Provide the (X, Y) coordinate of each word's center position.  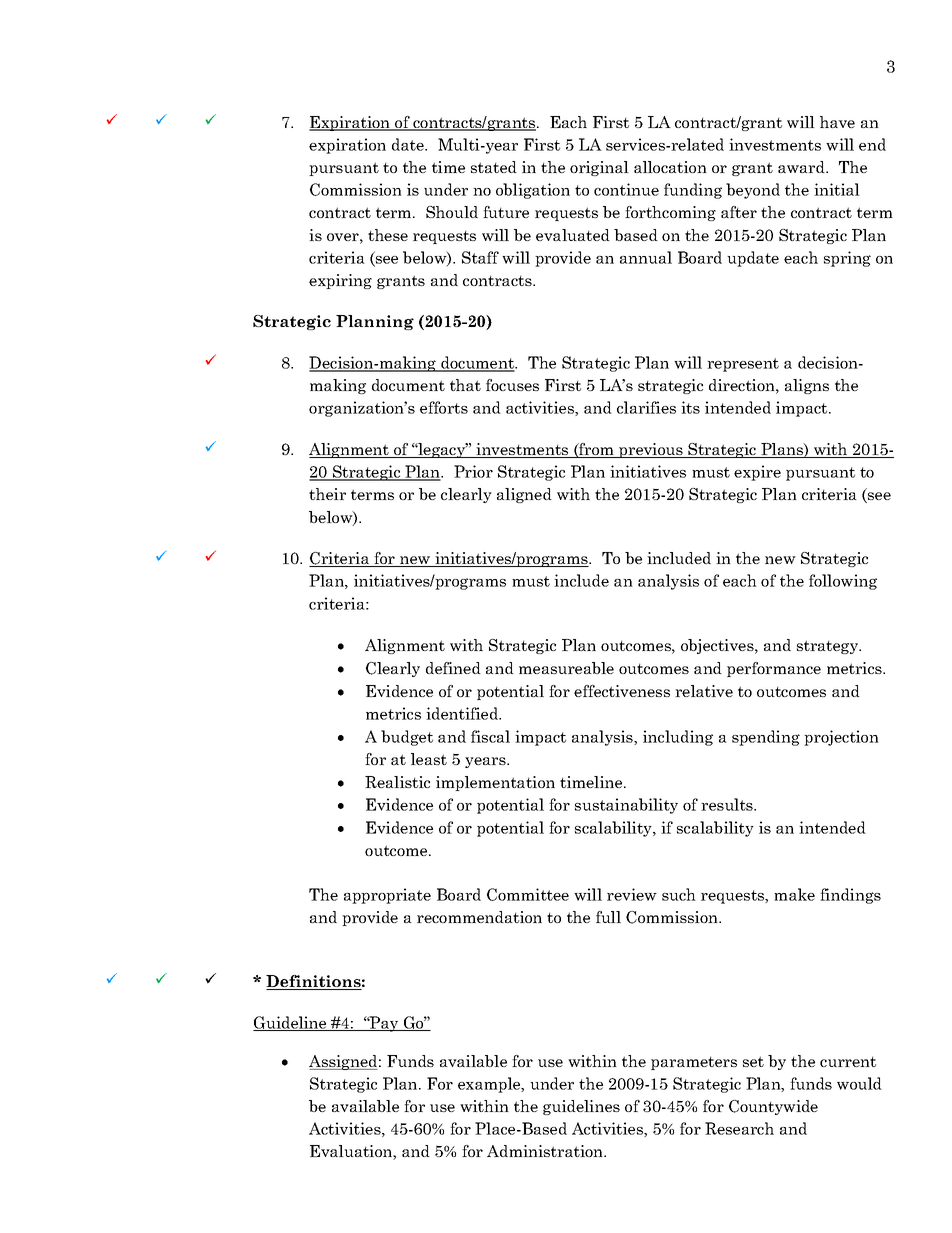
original (599, 168)
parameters (694, 1063)
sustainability (626, 806)
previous (651, 450)
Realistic (397, 782)
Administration (546, 1151)
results (728, 804)
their (327, 494)
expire (757, 473)
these (388, 235)
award (802, 167)
